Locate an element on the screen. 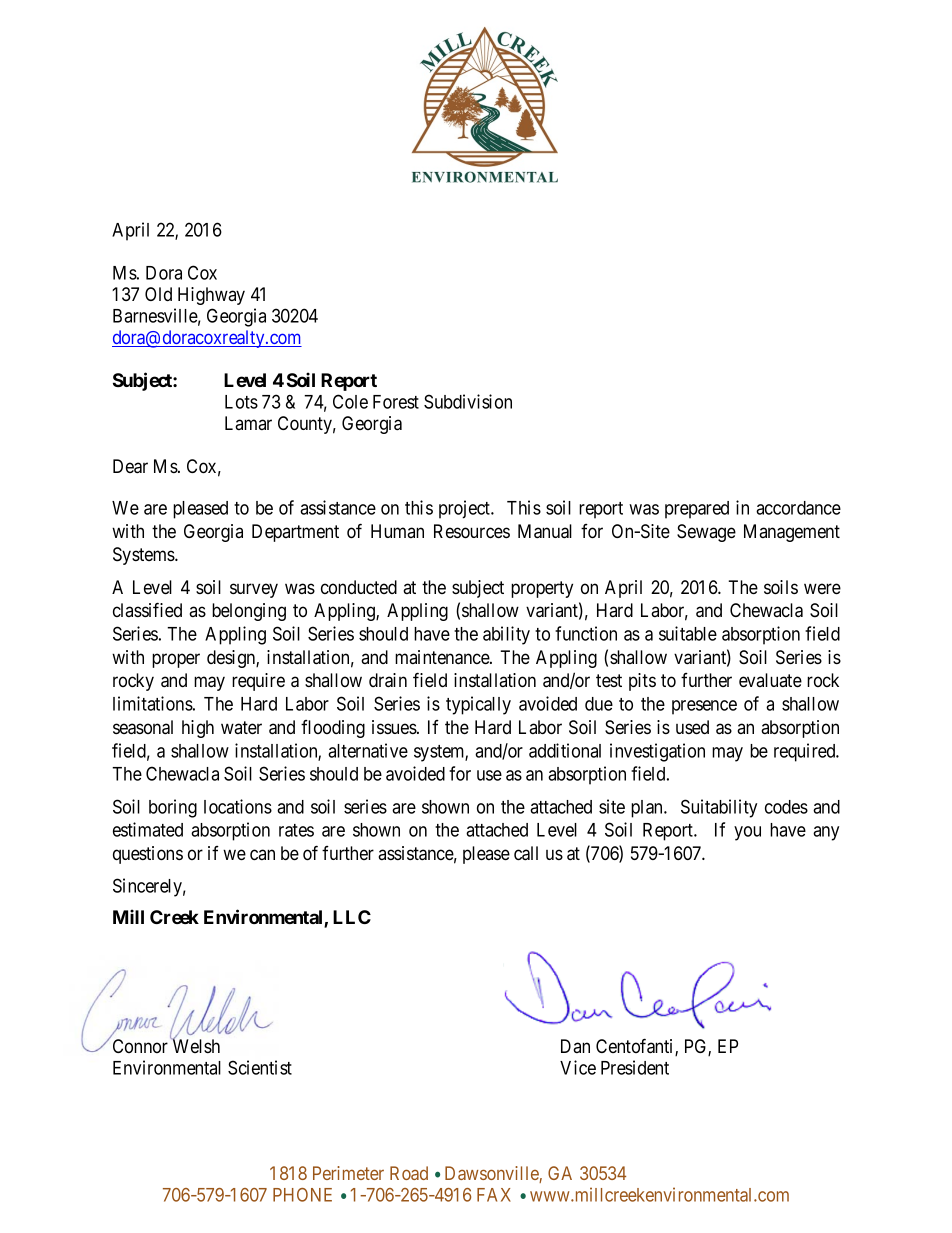  President is located at coordinates (635, 1067).
